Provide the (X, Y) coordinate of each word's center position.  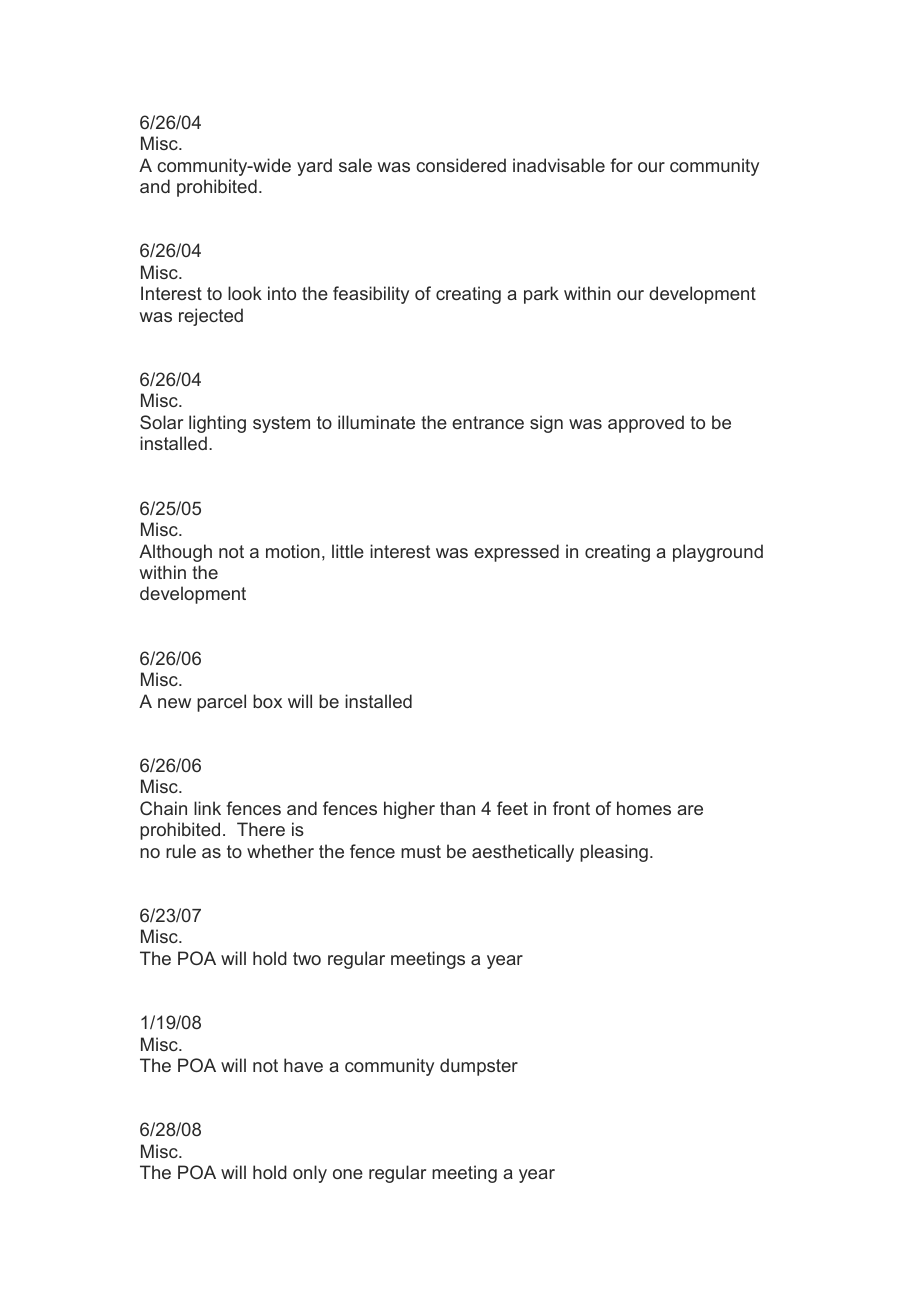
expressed (516, 553)
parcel (221, 703)
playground (718, 553)
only (310, 1174)
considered (461, 165)
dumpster (479, 1067)
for (622, 165)
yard (314, 167)
